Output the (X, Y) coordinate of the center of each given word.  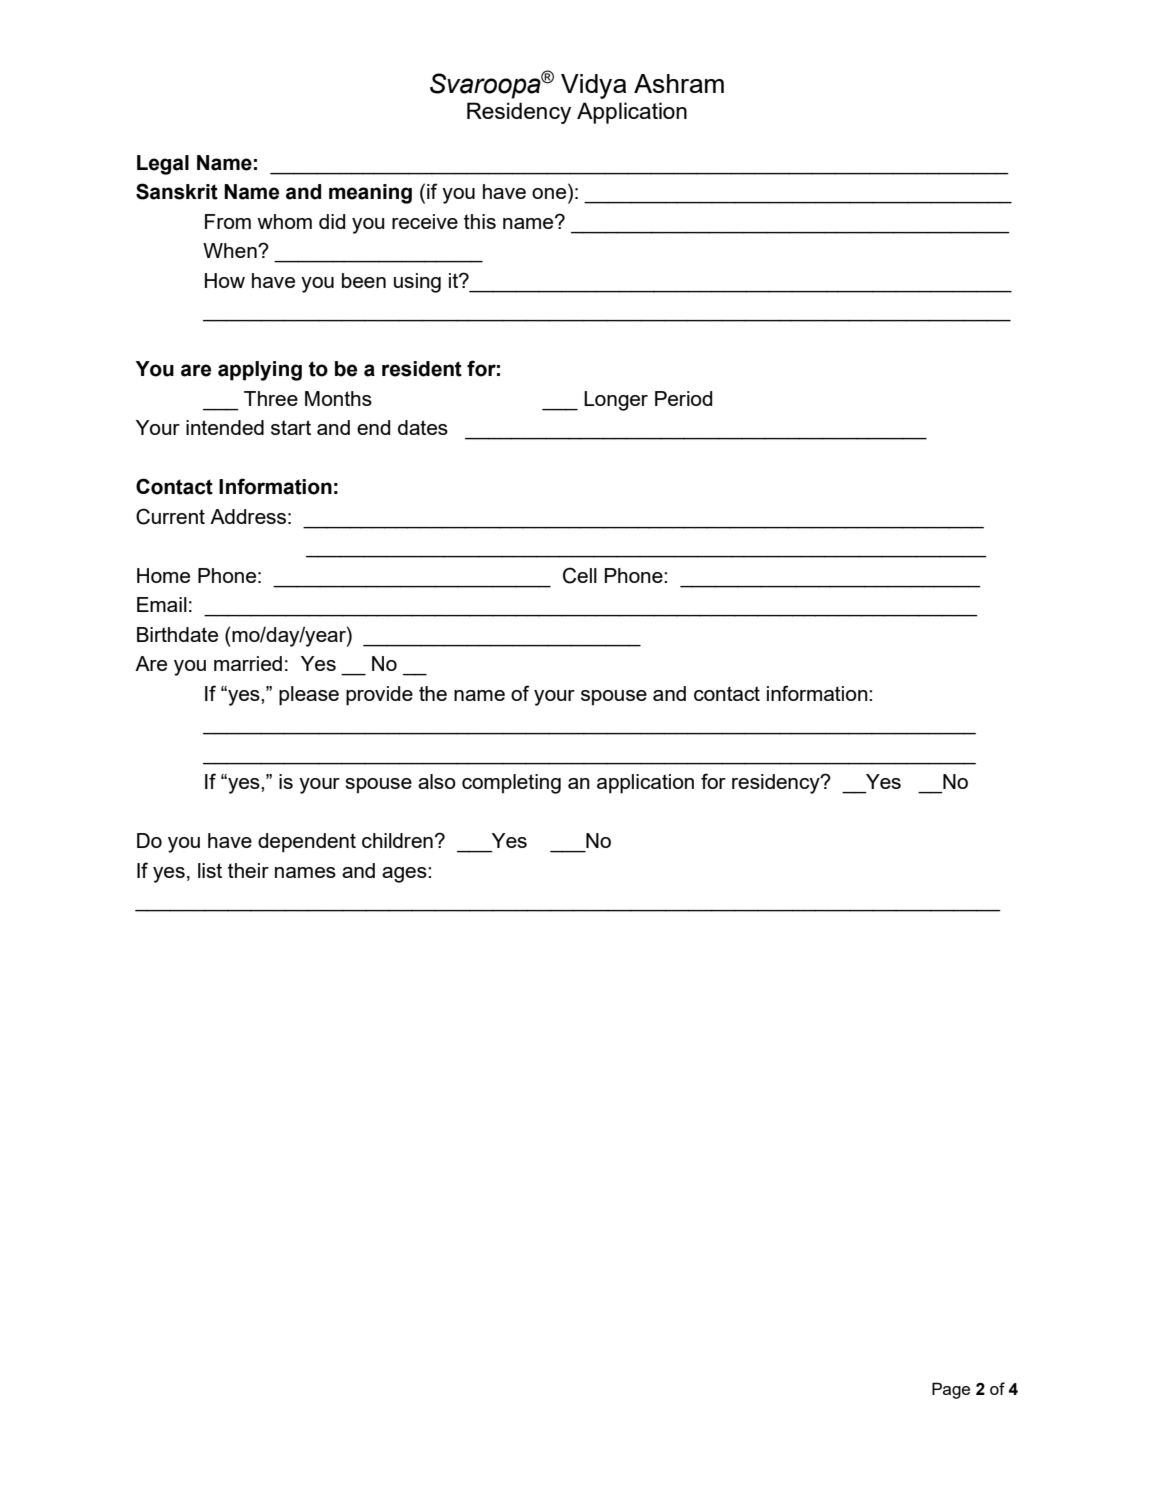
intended (225, 427)
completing (511, 784)
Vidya (593, 86)
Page (951, 1390)
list (210, 870)
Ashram (679, 83)
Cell (580, 575)
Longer (616, 401)
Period (683, 398)
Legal (163, 165)
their (248, 870)
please (309, 696)
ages (405, 875)
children (397, 840)
